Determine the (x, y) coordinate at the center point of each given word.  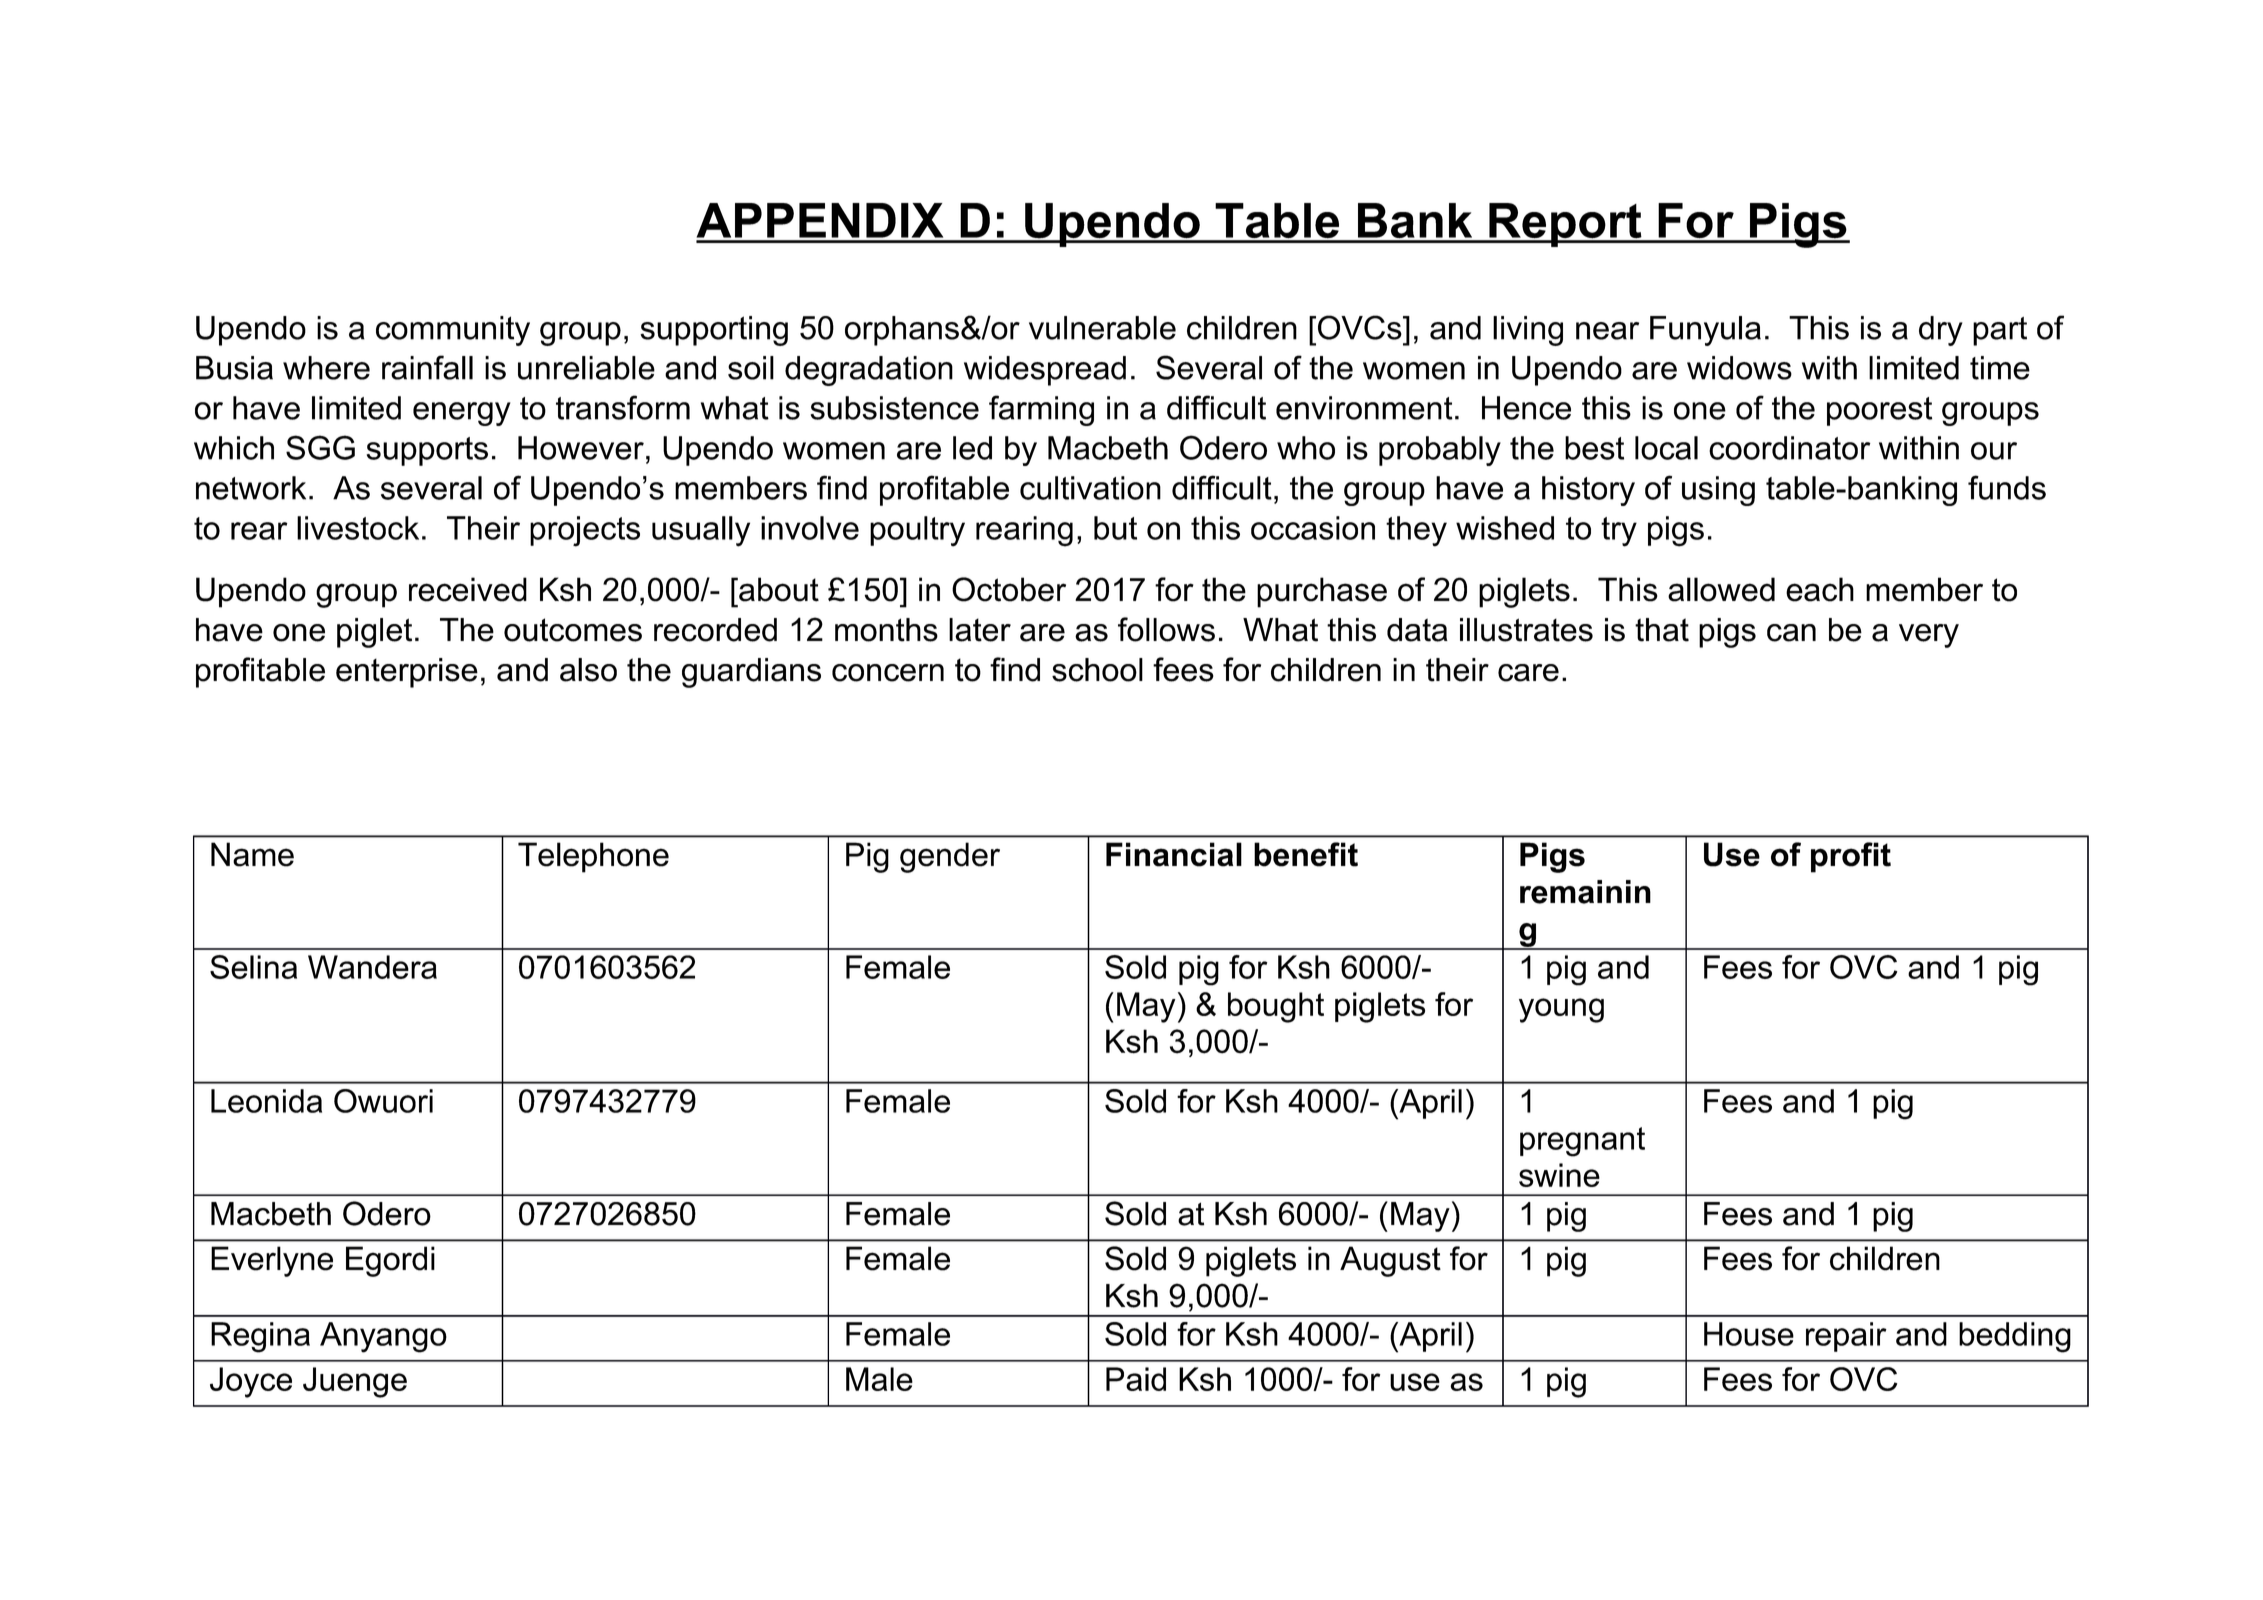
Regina (260, 1337)
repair (1846, 1337)
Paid (1136, 1379)
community (453, 331)
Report (1565, 225)
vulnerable (1102, 328)
